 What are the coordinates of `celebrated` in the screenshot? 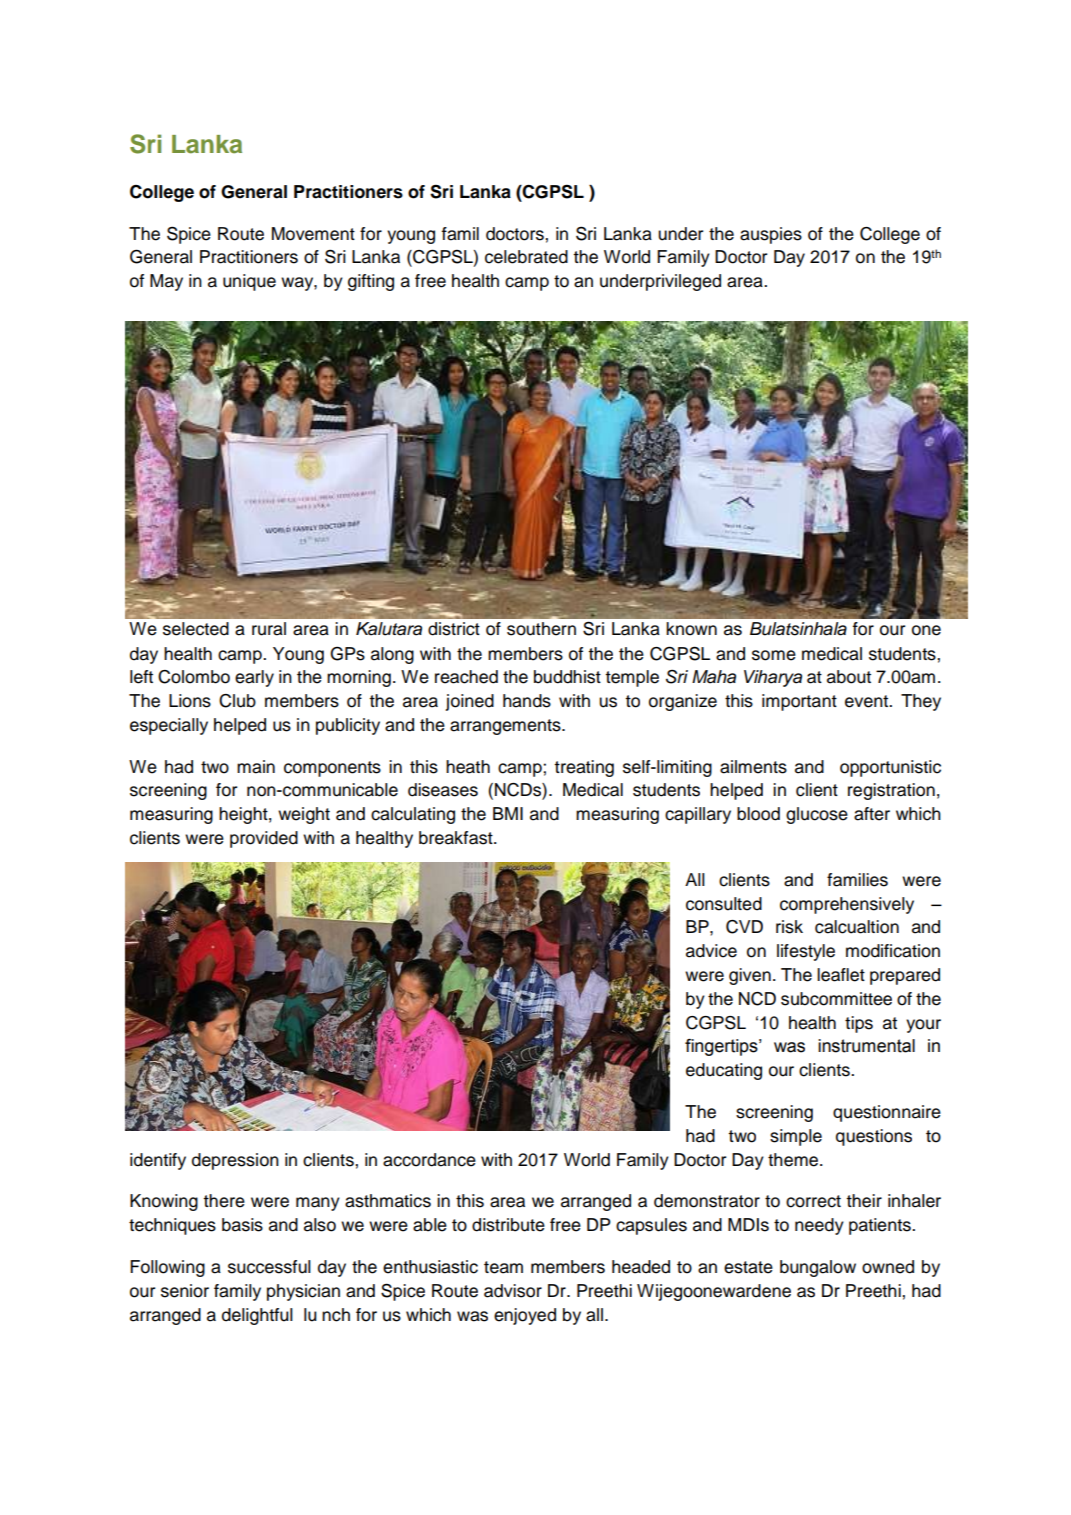 It's located at (526, 257).
